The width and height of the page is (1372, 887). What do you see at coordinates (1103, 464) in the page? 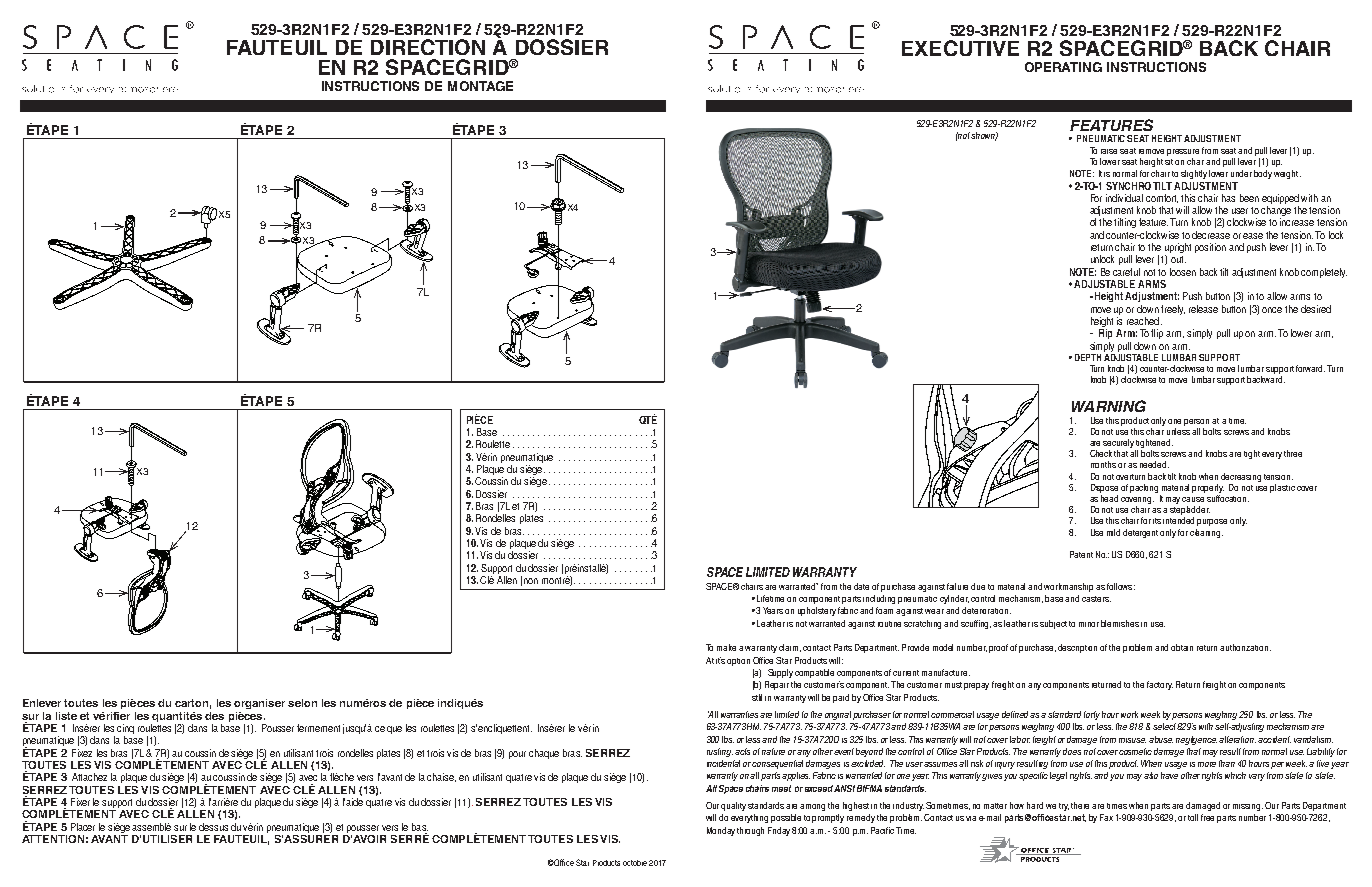
I see `months` at bounding box center [1103, 464].
